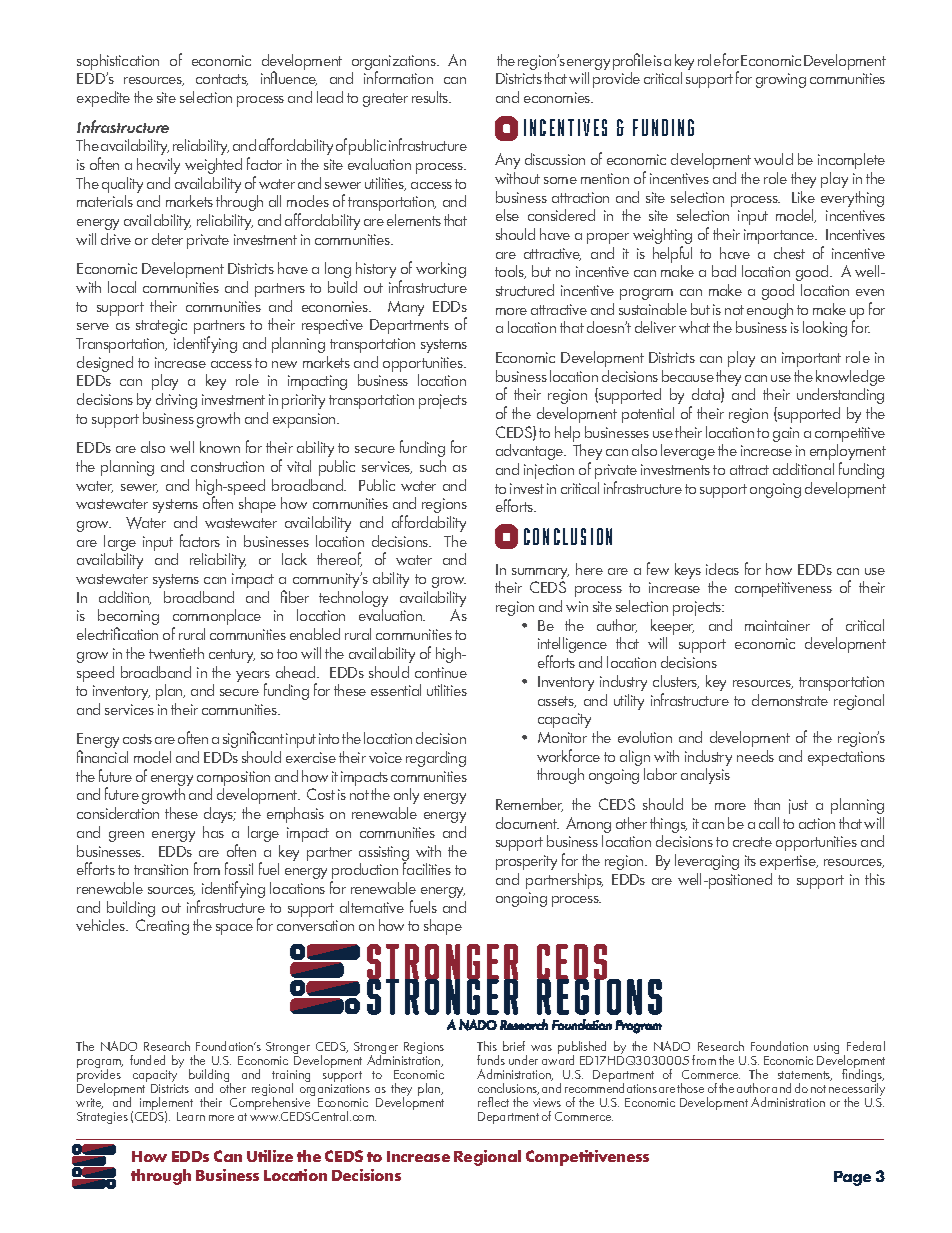  I want to click on Page, so click(852, 1178).
